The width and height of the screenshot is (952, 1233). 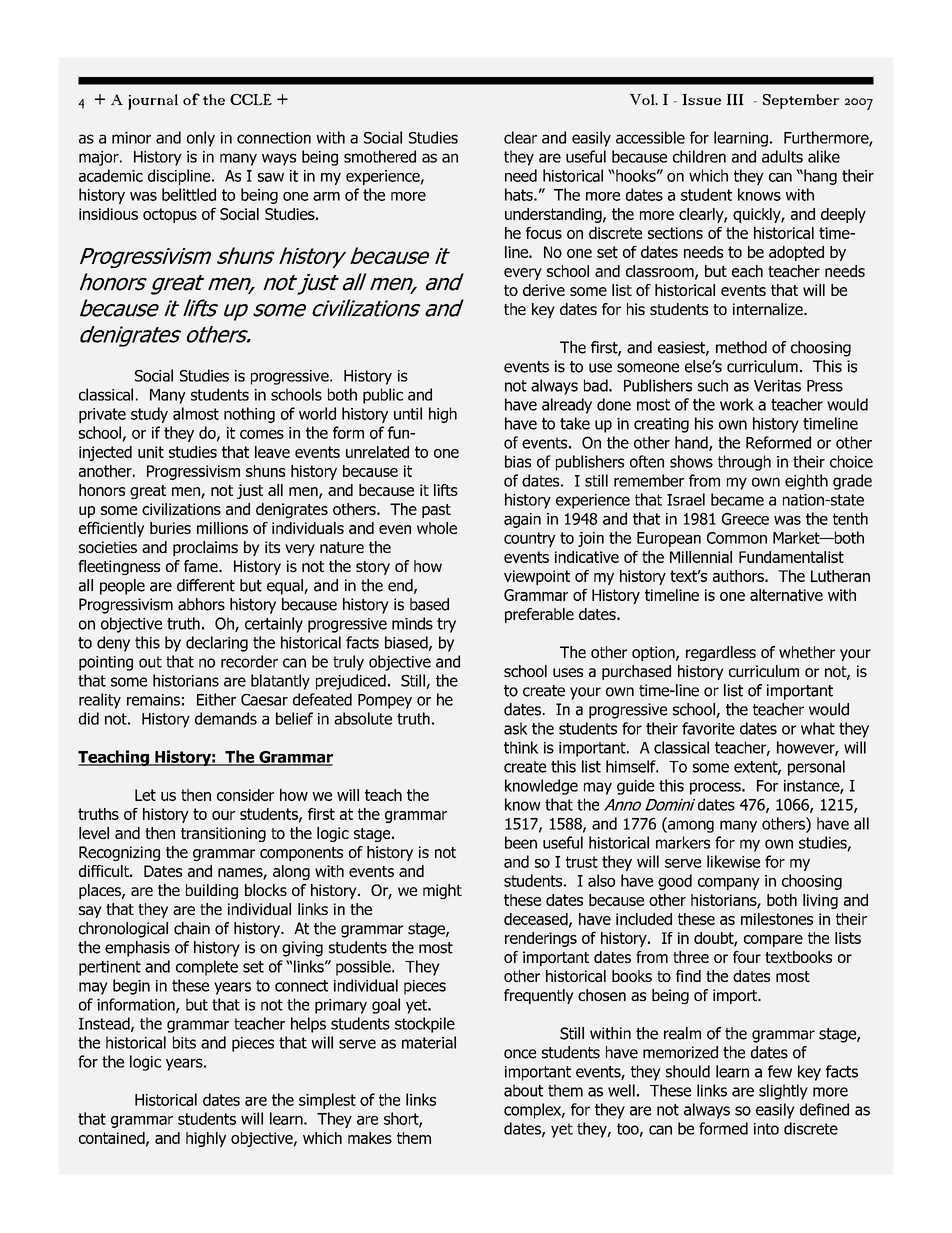 What do you see at coordinates (201, 139) in the screenshot?
I see `only` at bounding box center [201, 139].
